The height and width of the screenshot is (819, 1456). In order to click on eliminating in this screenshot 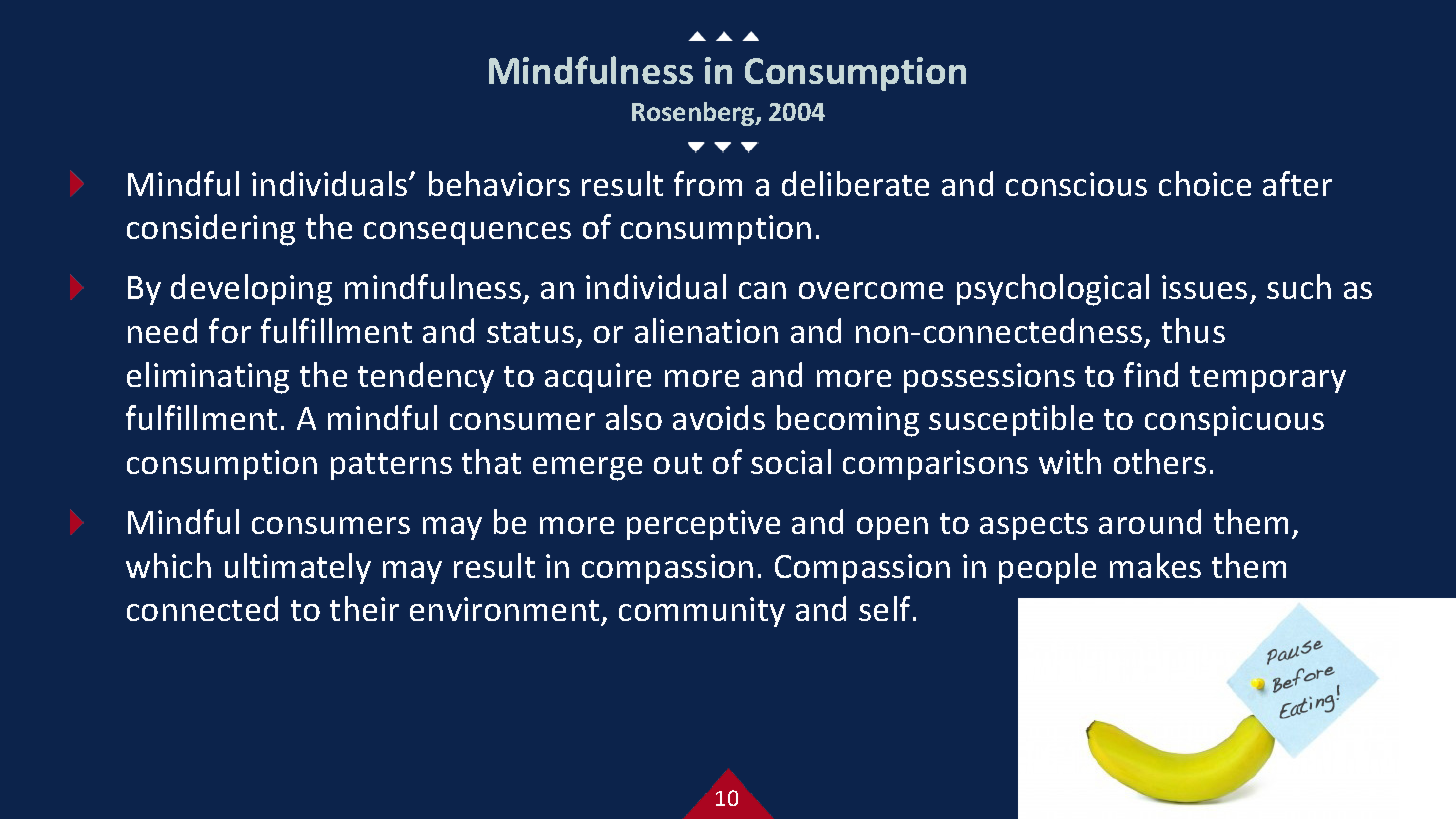, I will do `click(208, 378)`.
